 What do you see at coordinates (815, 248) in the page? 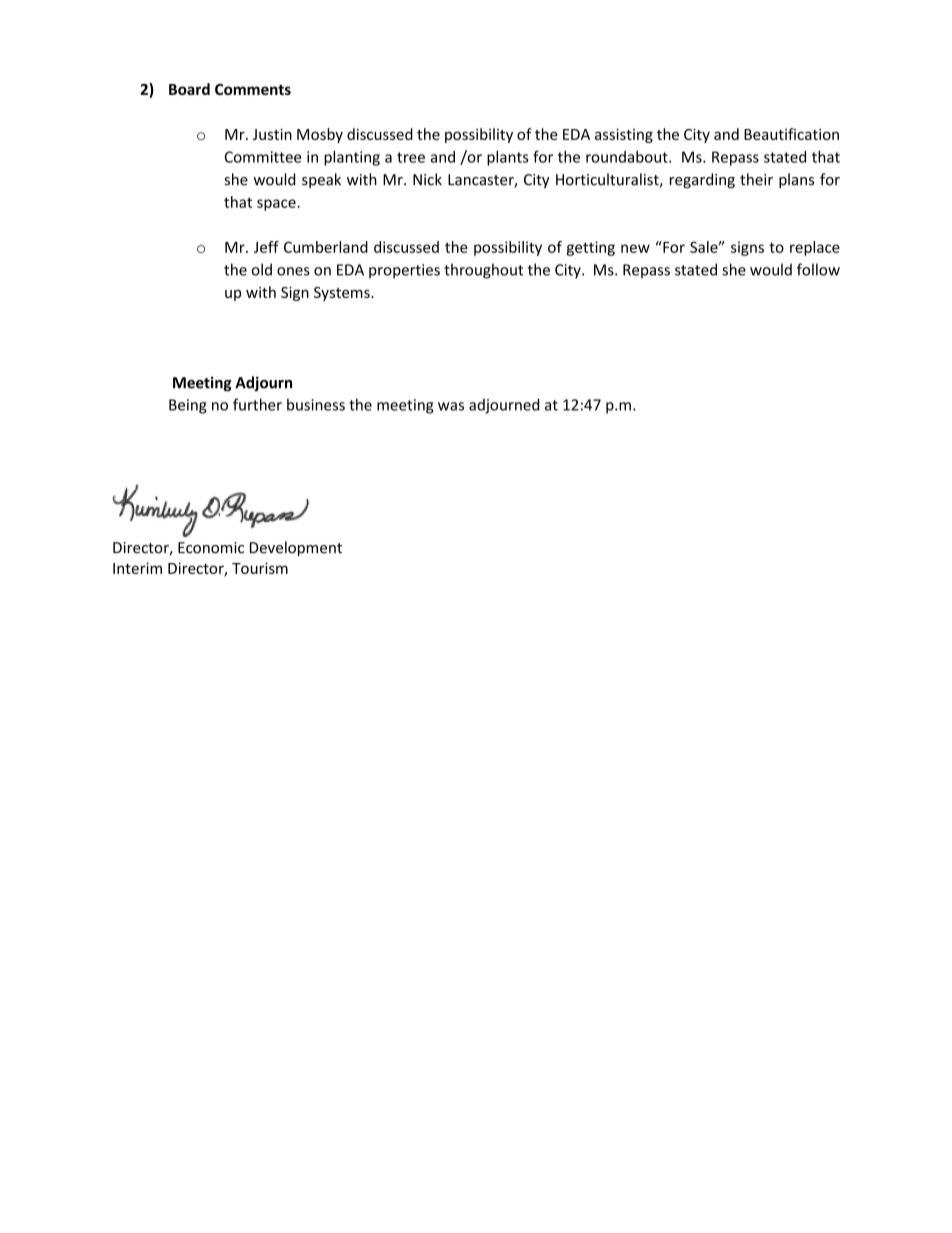
I see `replace` at bounding box center [815, 248].
